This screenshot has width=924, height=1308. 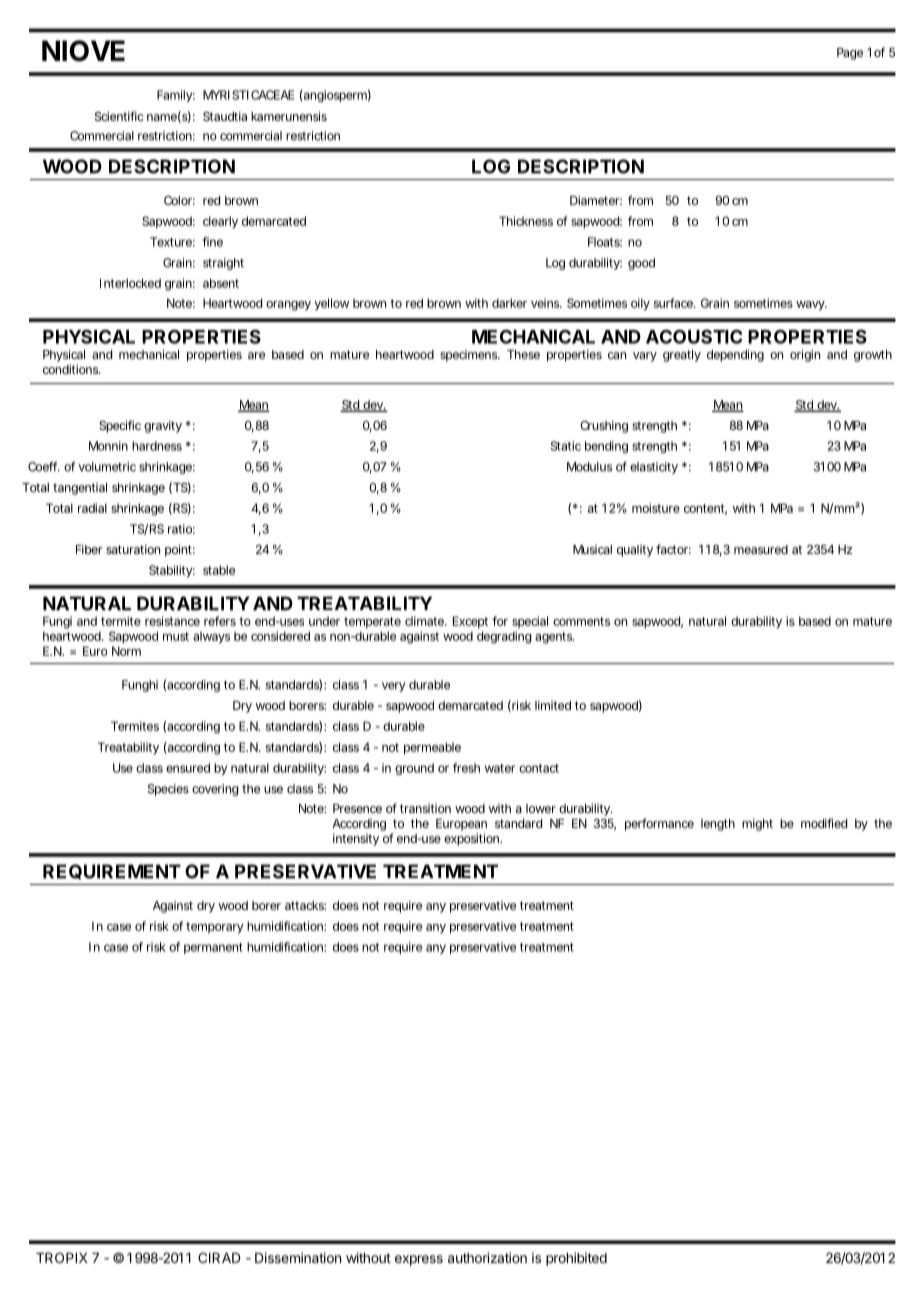 I want to click on measured, so click(x=761, y=549).
